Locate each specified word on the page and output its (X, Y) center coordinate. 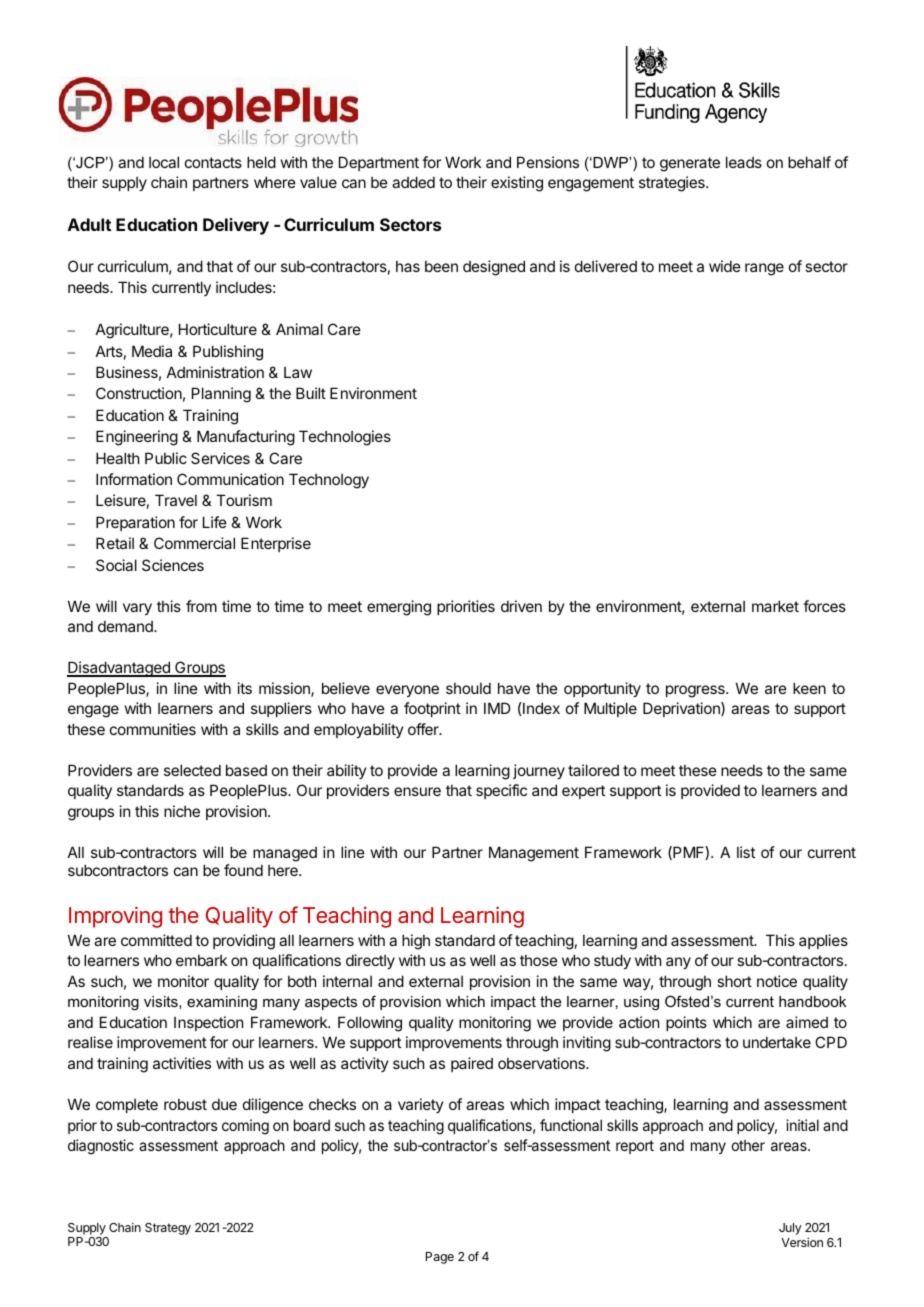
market (775, 606)
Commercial (194, 543)
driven (521, 606)
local (164, 162)
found (243, 870)
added (413, 182)
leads (744, 162)
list (746, 852)
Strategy (168, 1229)
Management (534, 854)
